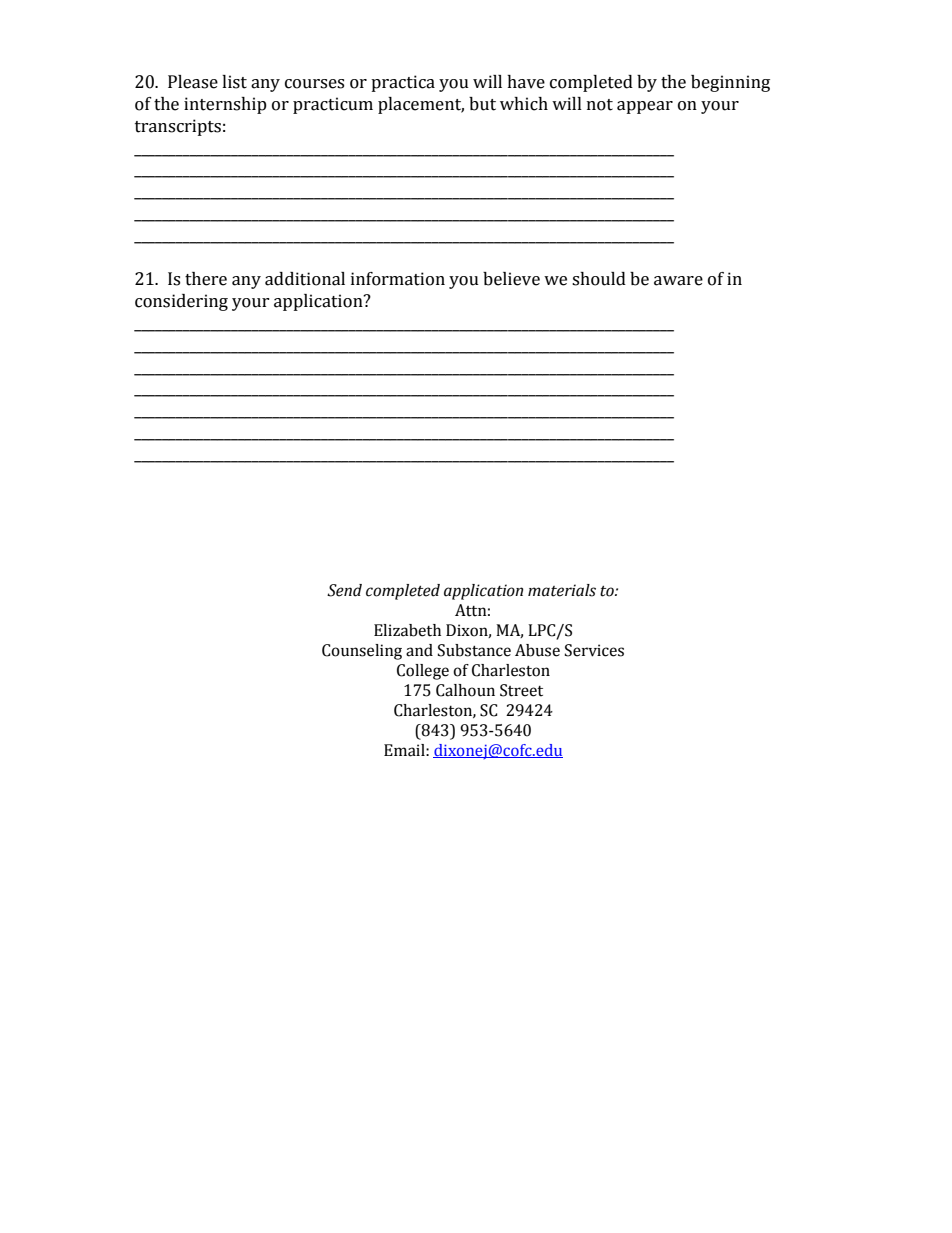  I want to click on believe, so click(511, 279).
